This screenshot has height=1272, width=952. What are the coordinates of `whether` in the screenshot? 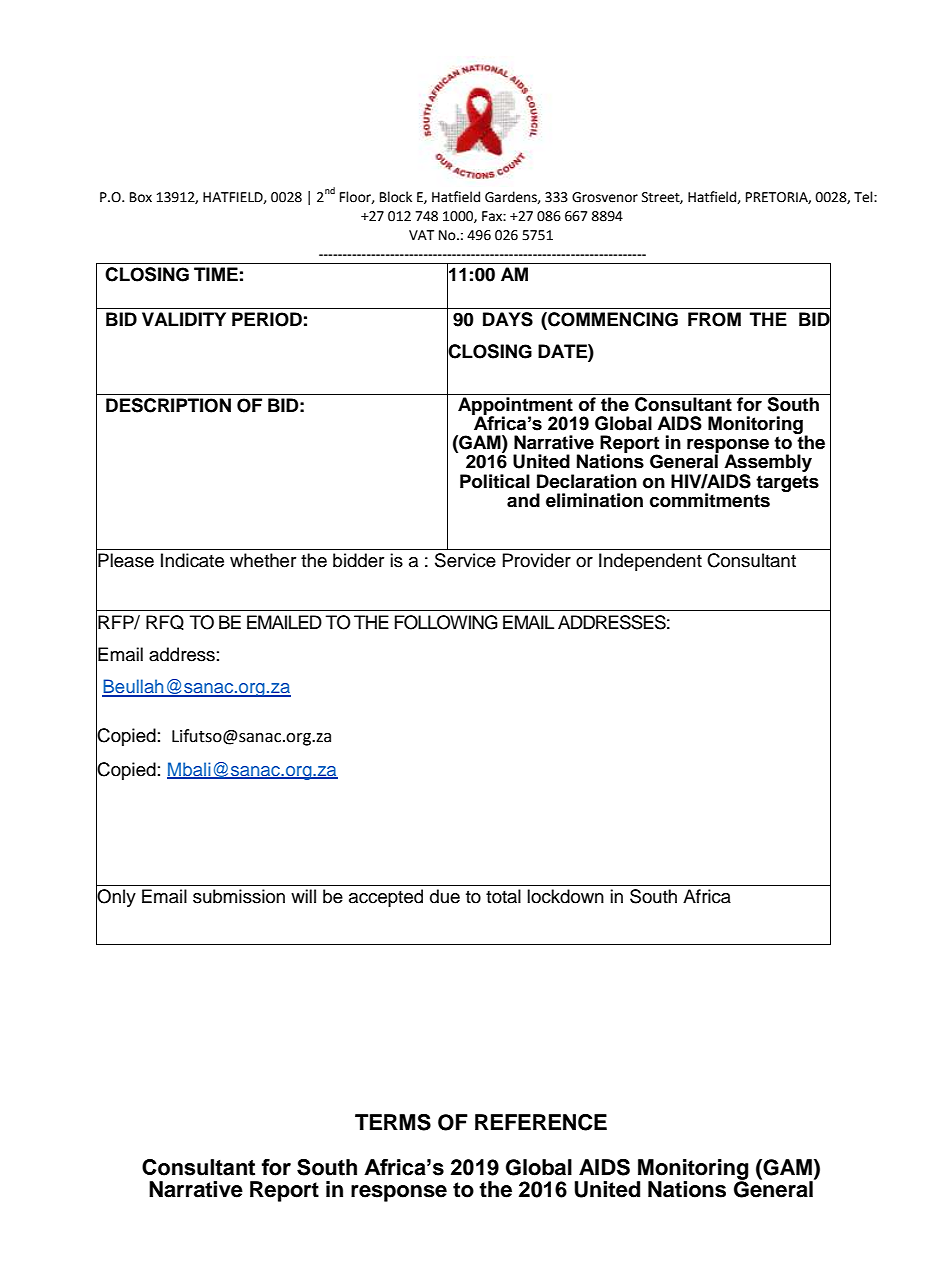 It's located at (263, 560).
